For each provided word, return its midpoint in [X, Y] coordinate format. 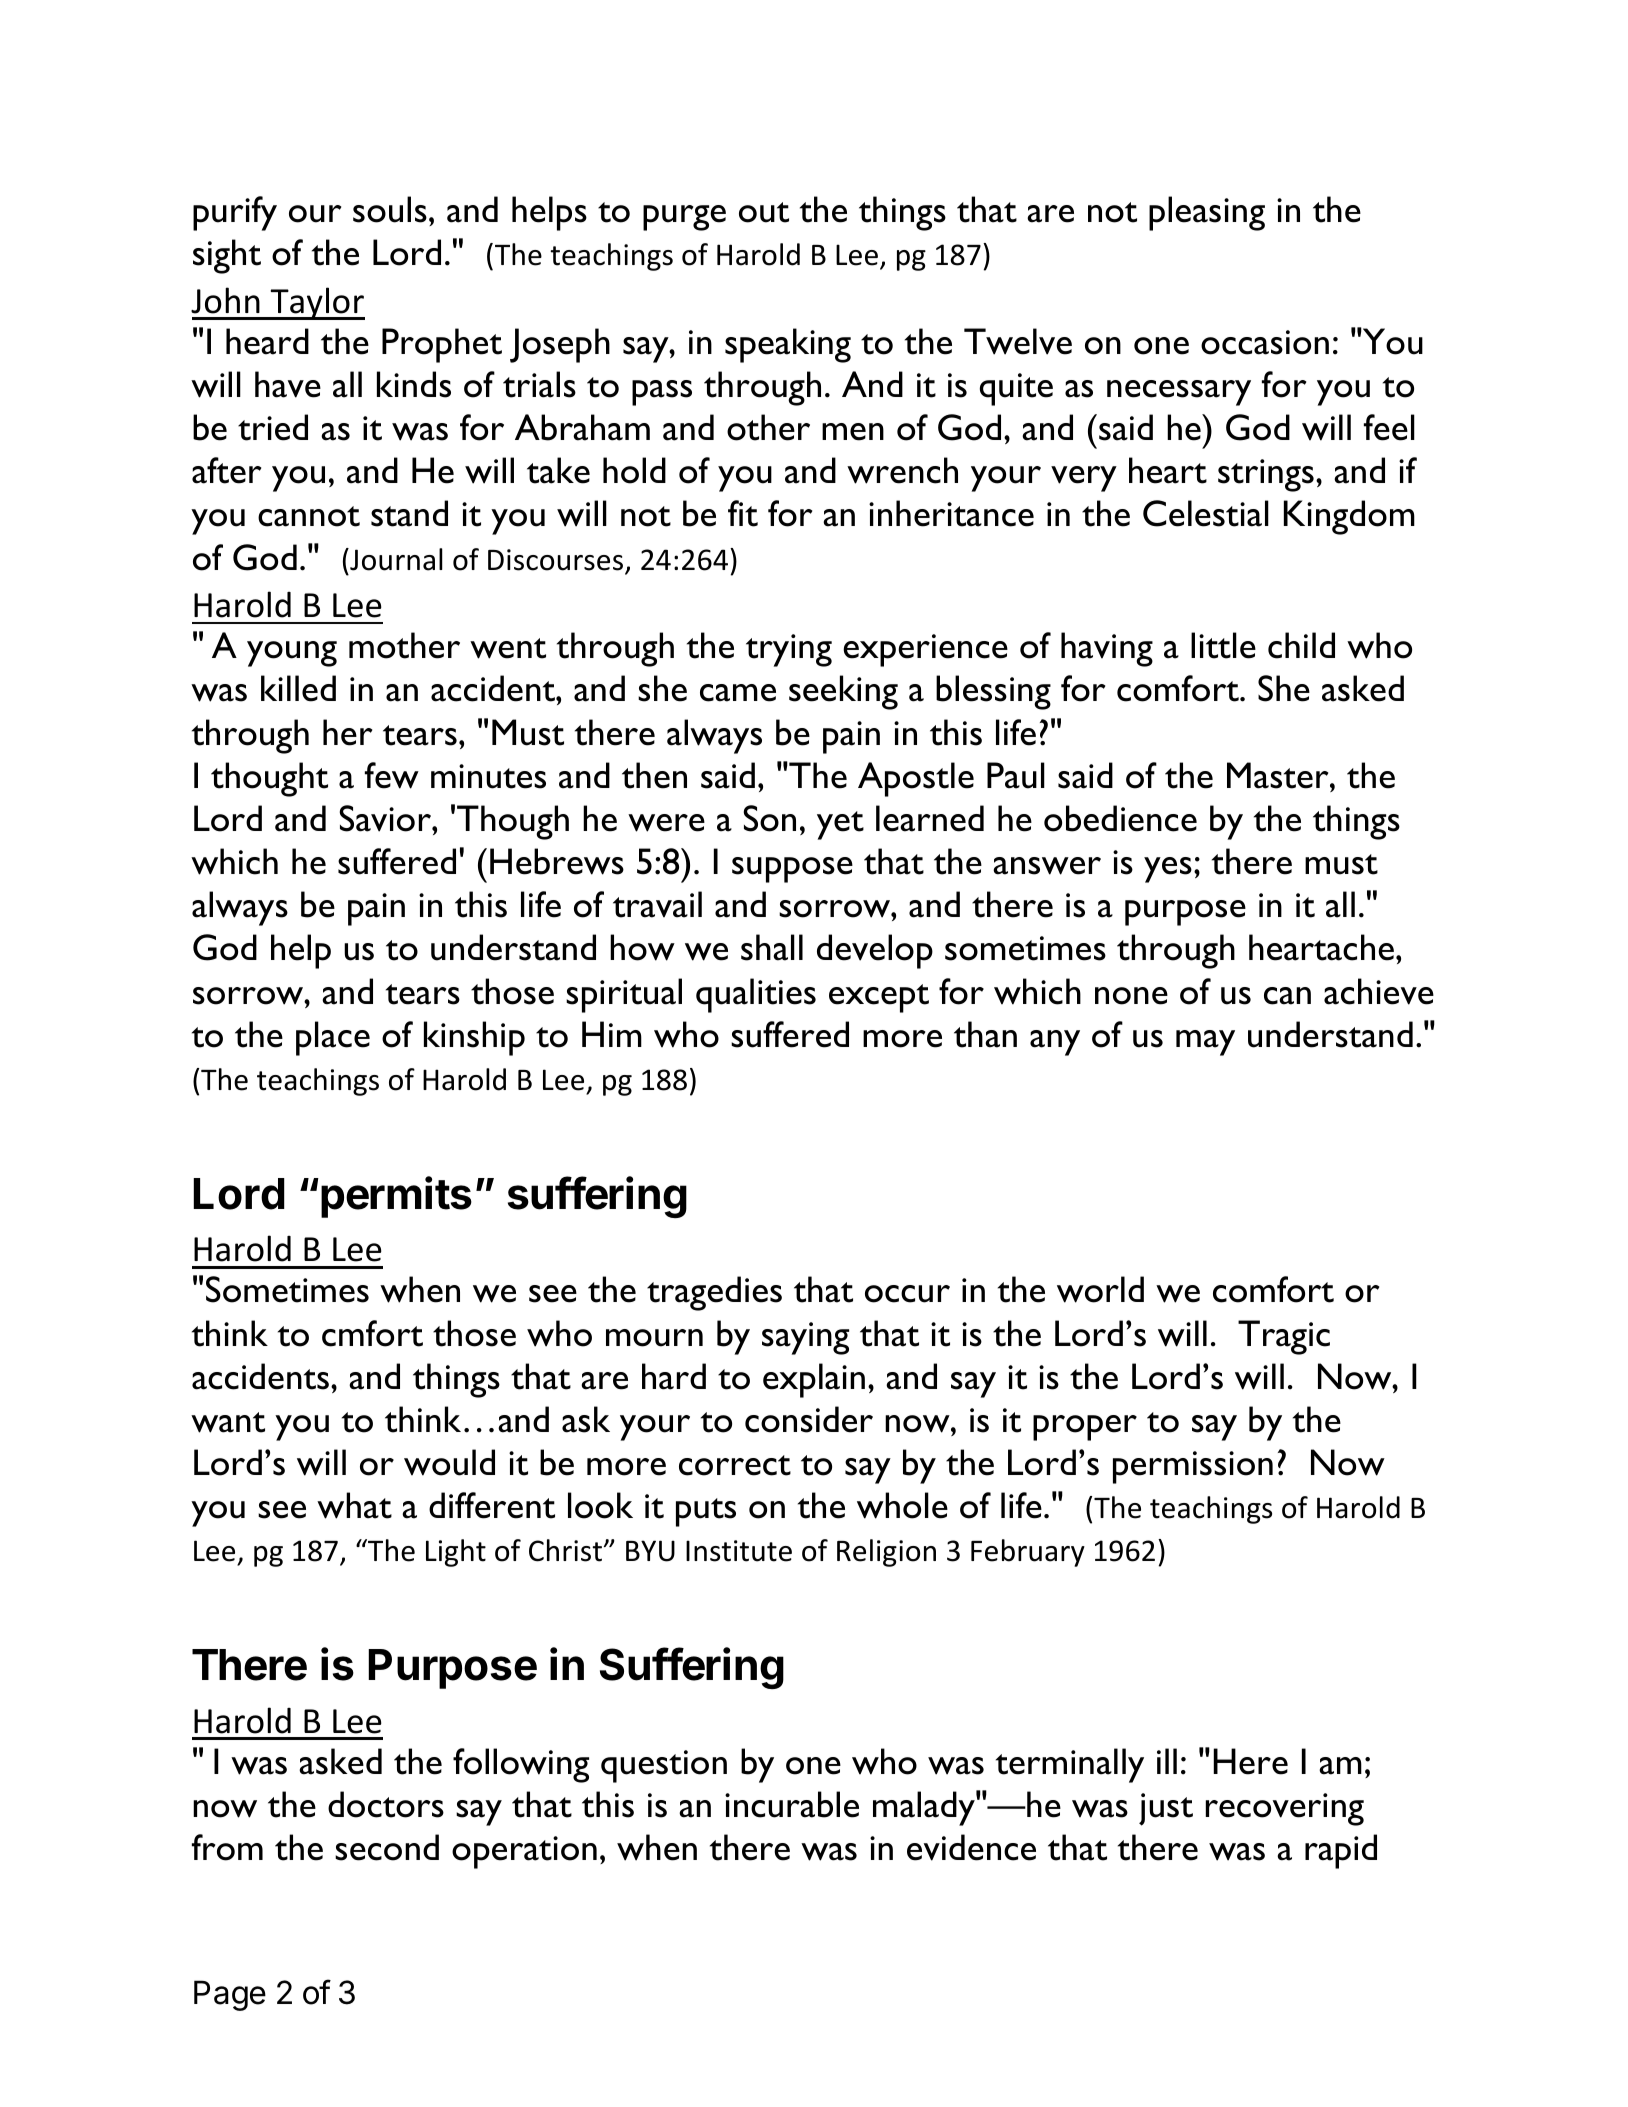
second [387, 1847]
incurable [792, 1804]
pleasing [1207, 213]
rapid [1341, 1851]
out [764, 212]
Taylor [316, 303]
